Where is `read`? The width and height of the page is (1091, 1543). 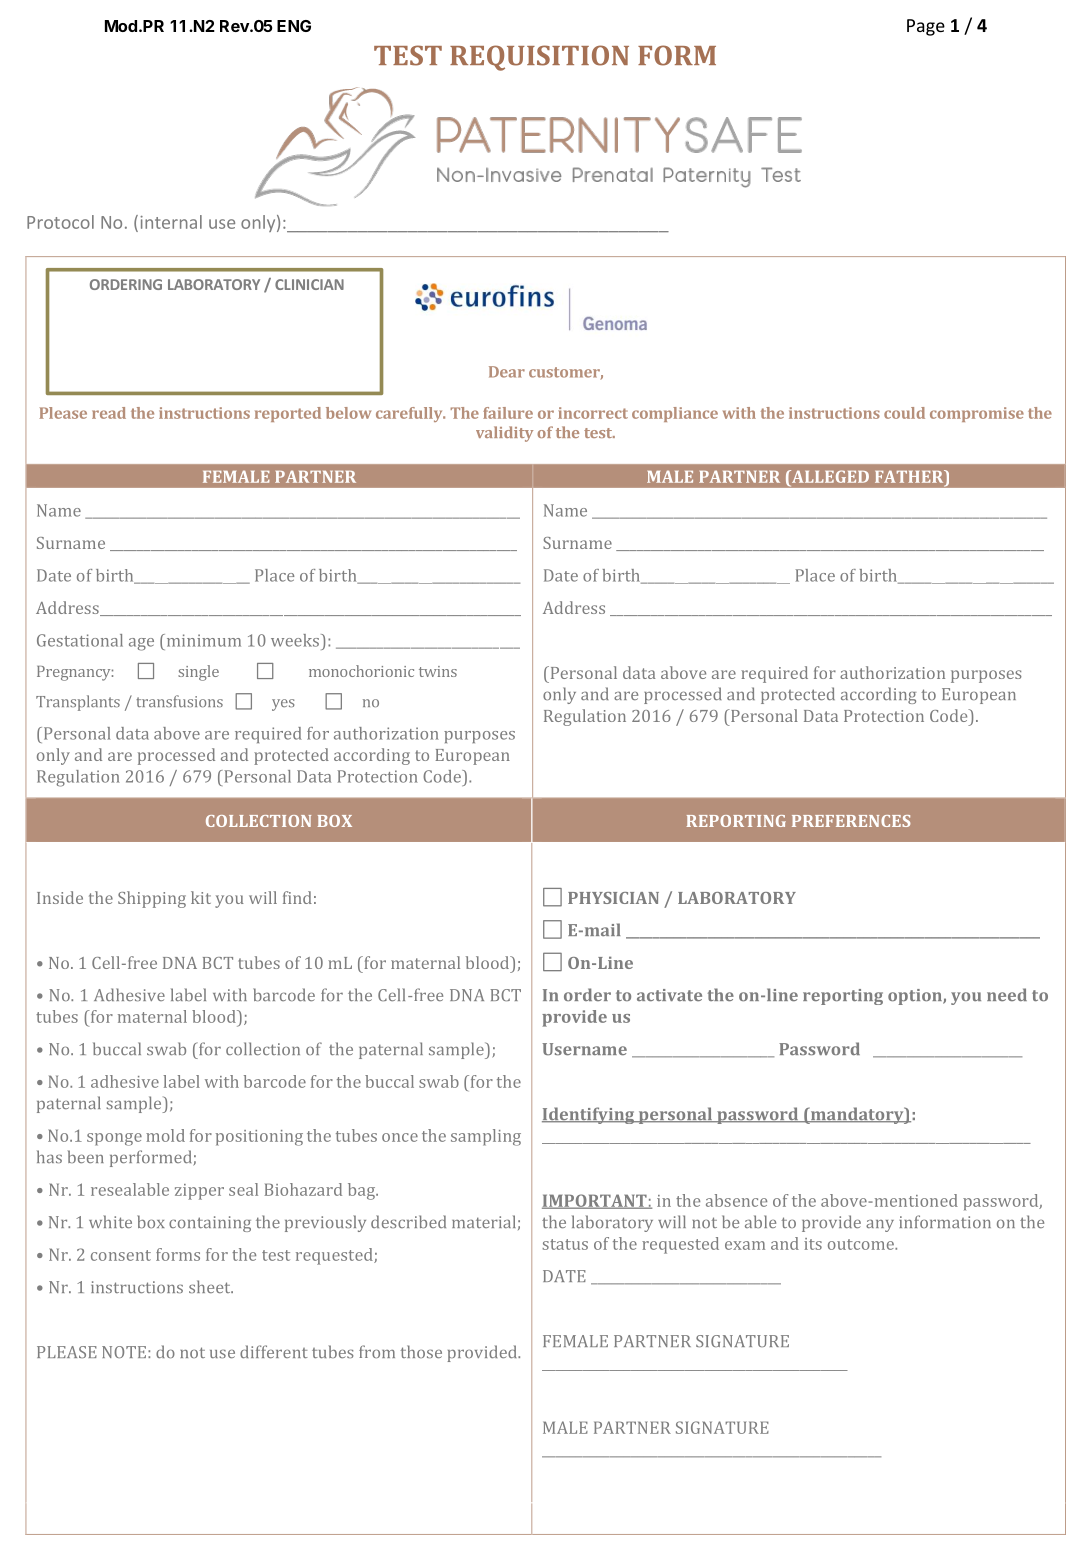
read is located at coordinates (109, 413).
